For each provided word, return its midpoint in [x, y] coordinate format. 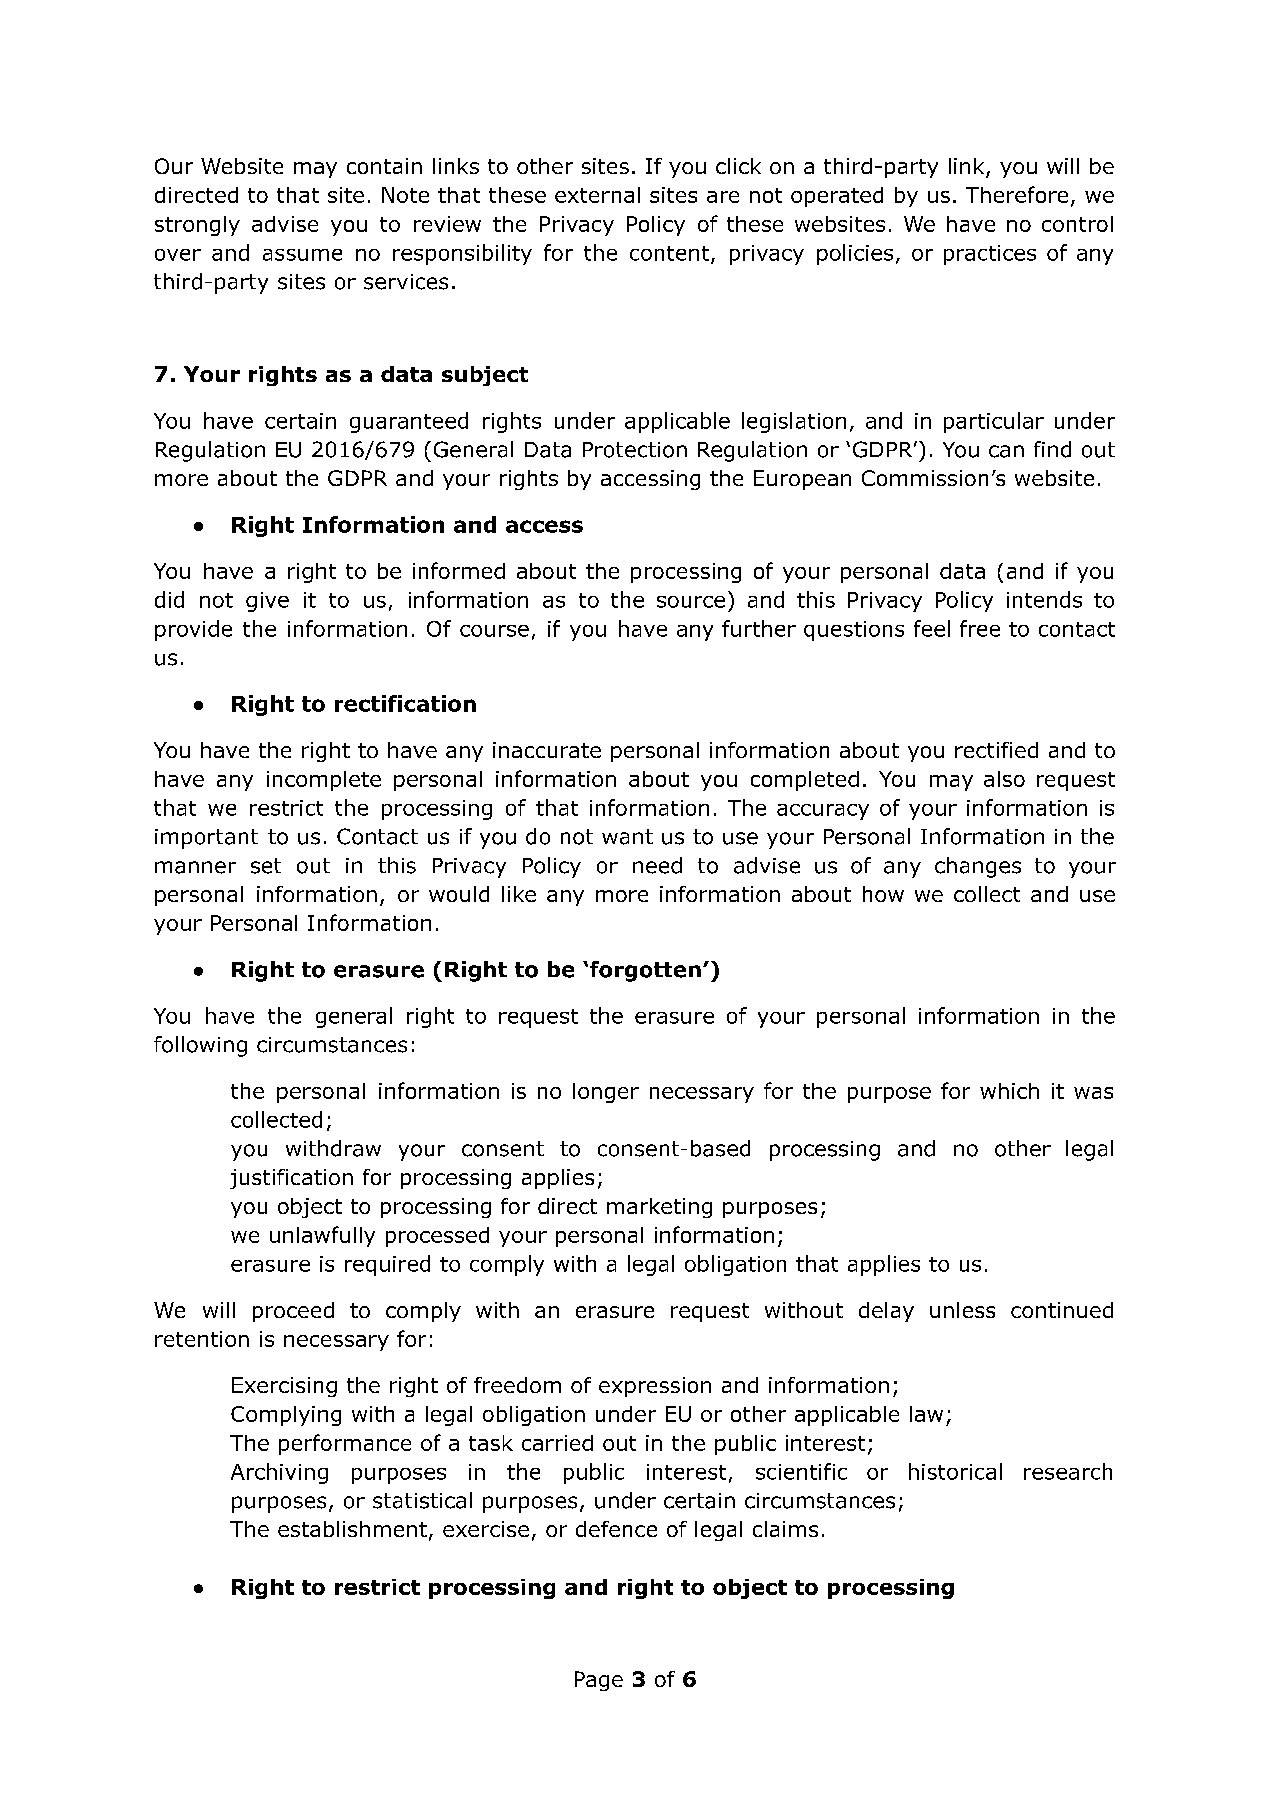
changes [978, 867]
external [597, 195]
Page [599, 1681]
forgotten [645, 971]
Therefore [1017, 194]
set [266, 866]
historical [955, 1471]
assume [302, 255]
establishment [352, 1529]
